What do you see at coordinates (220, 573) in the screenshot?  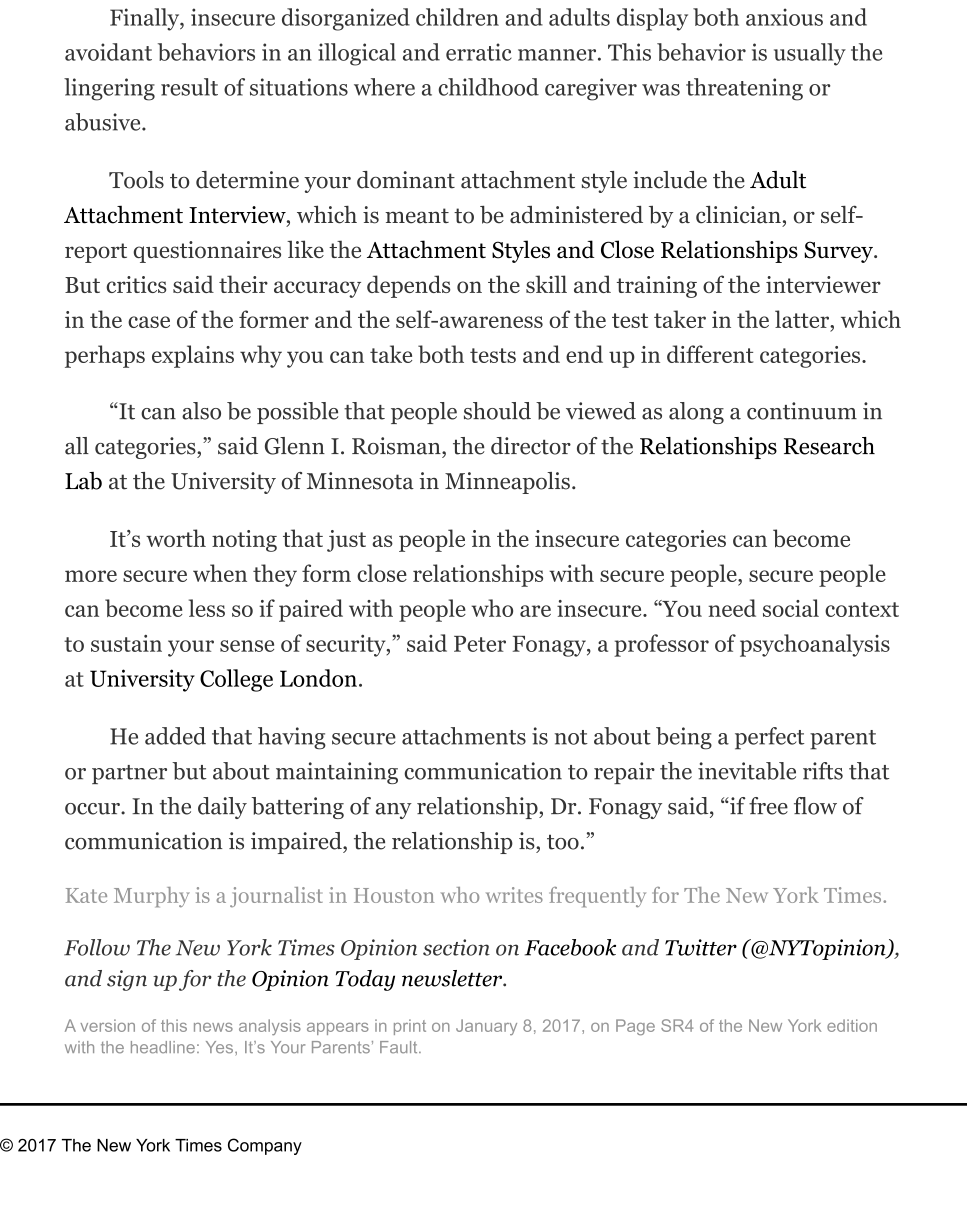 I see `when` at bounding box center [220, 573].
